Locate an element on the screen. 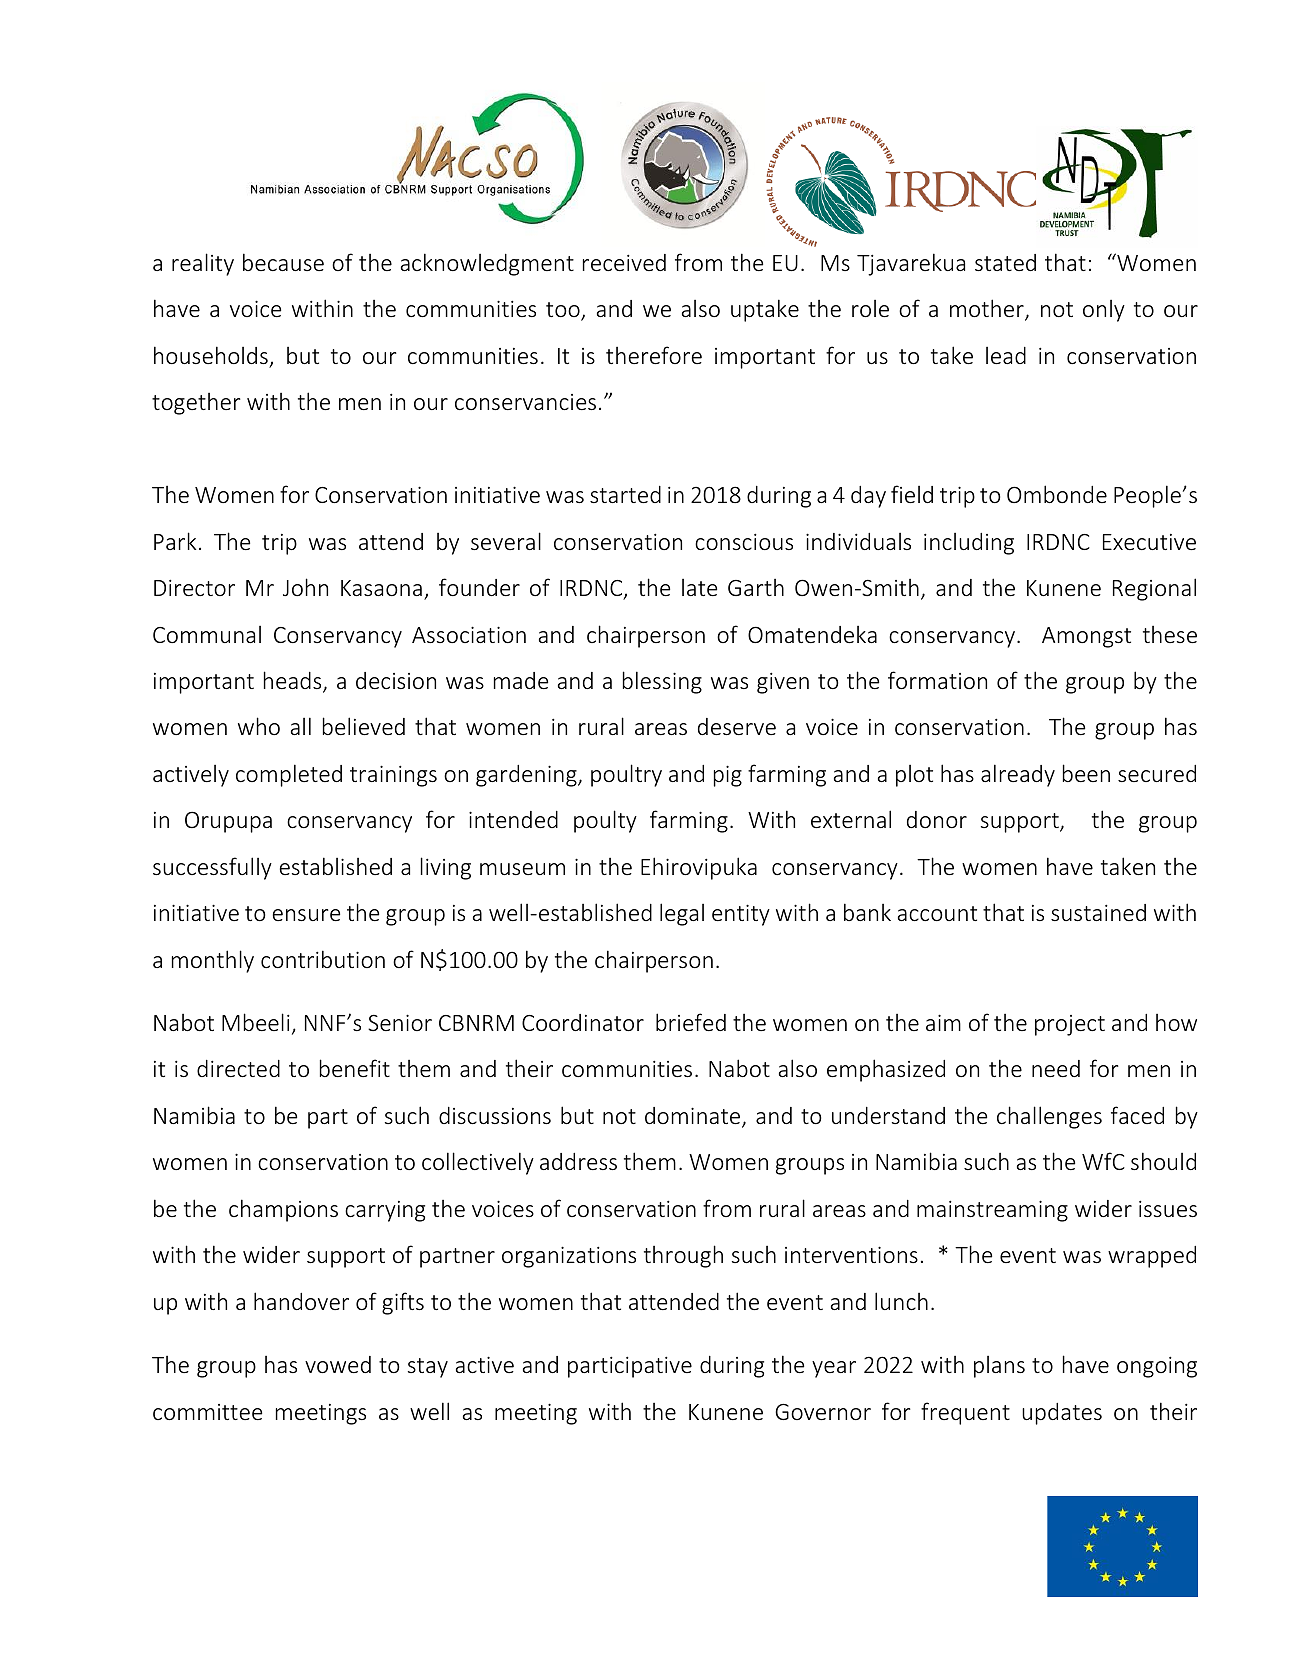  heads is located at coordinates (294, 681).
